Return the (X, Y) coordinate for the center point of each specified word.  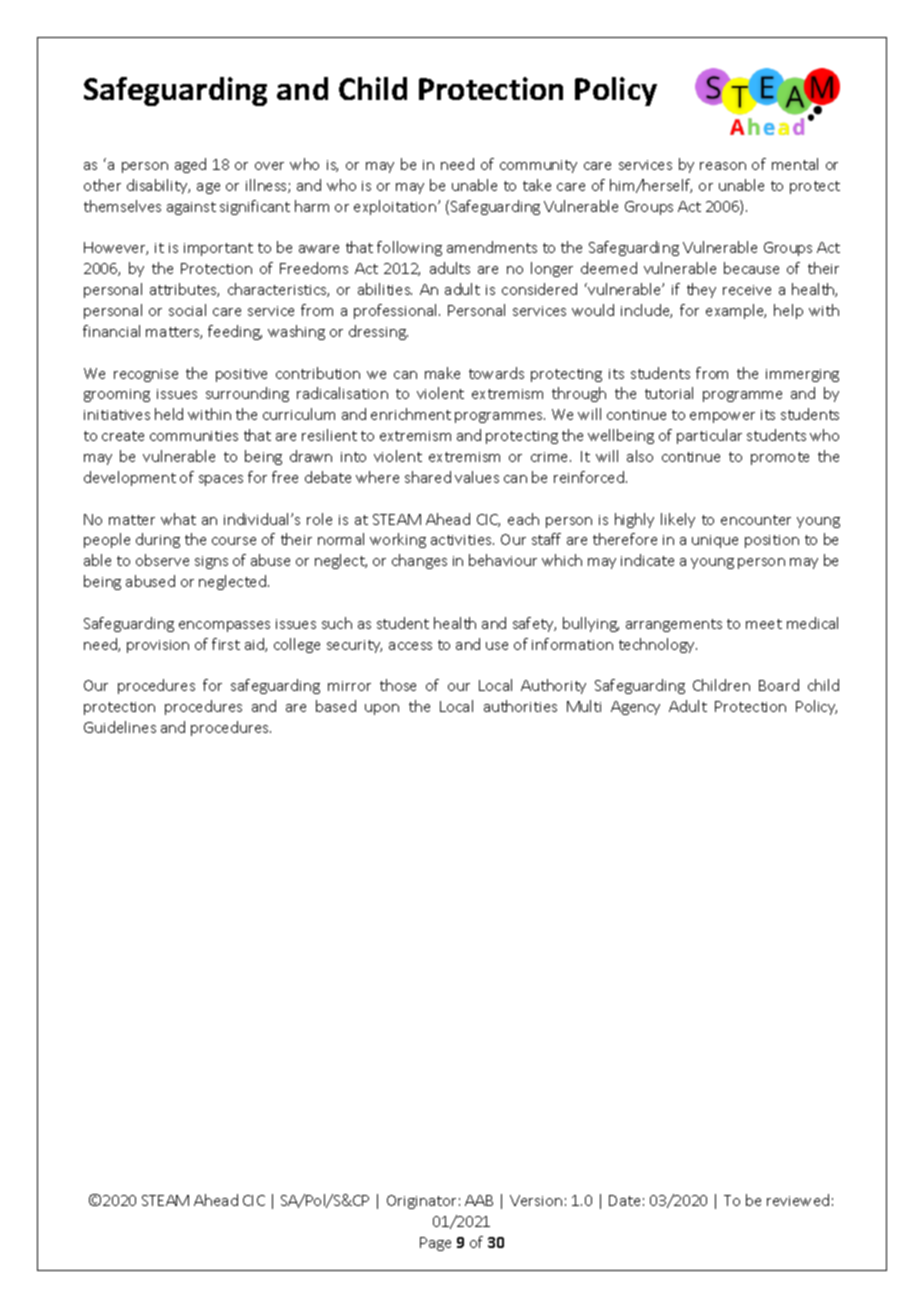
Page (435, 1244)
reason (723, 166)
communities (194, 436)
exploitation (395, 207)
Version (536, 1200)
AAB (479, 1200)
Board (779, 685)
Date (624, 1200)
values (477, 477)
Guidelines (120, 727)
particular (709, 436)
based (336, 706)
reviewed (798, 1200)
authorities (520, 706)
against (191, 208)
